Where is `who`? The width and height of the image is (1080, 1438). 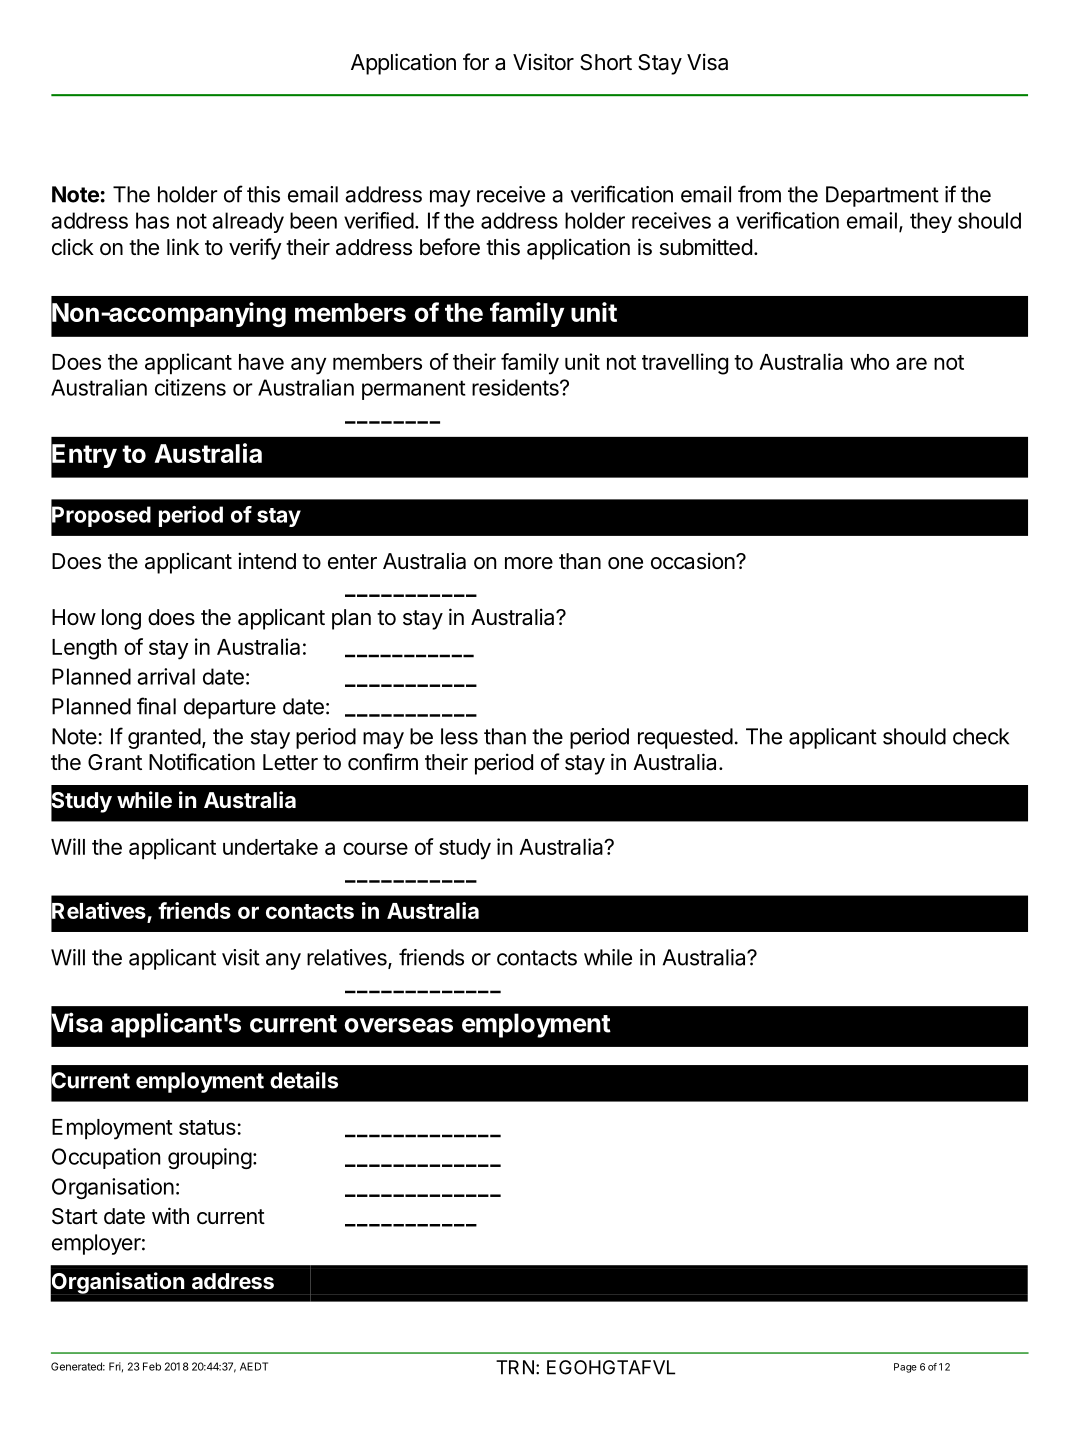 who is located at coordinates (869, 362).
